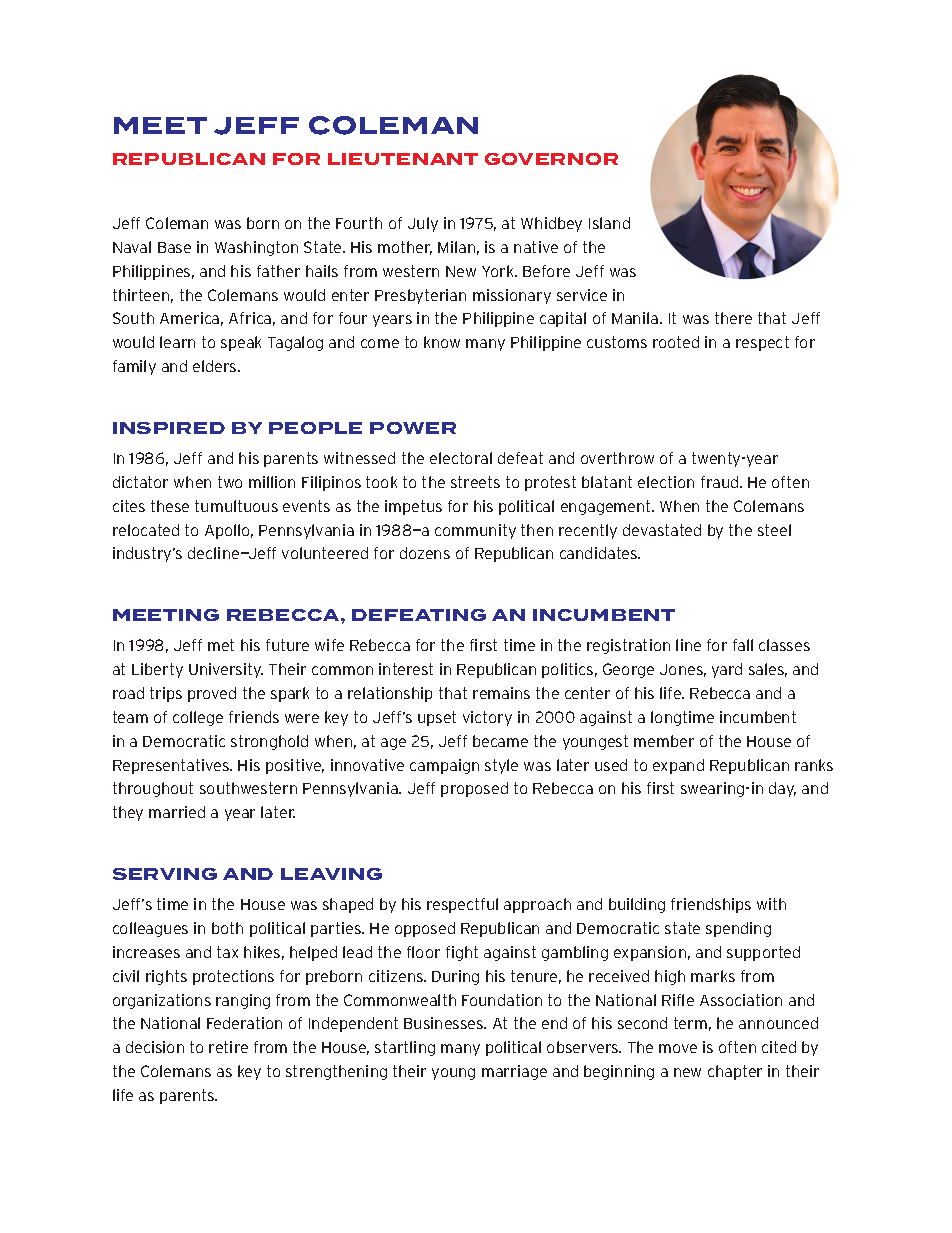 This screenshot has height=1233, width=952. What do you see at coordinates (721, 482) in the screenshot?
I see `fraud` at bounding box center [721, 482].
